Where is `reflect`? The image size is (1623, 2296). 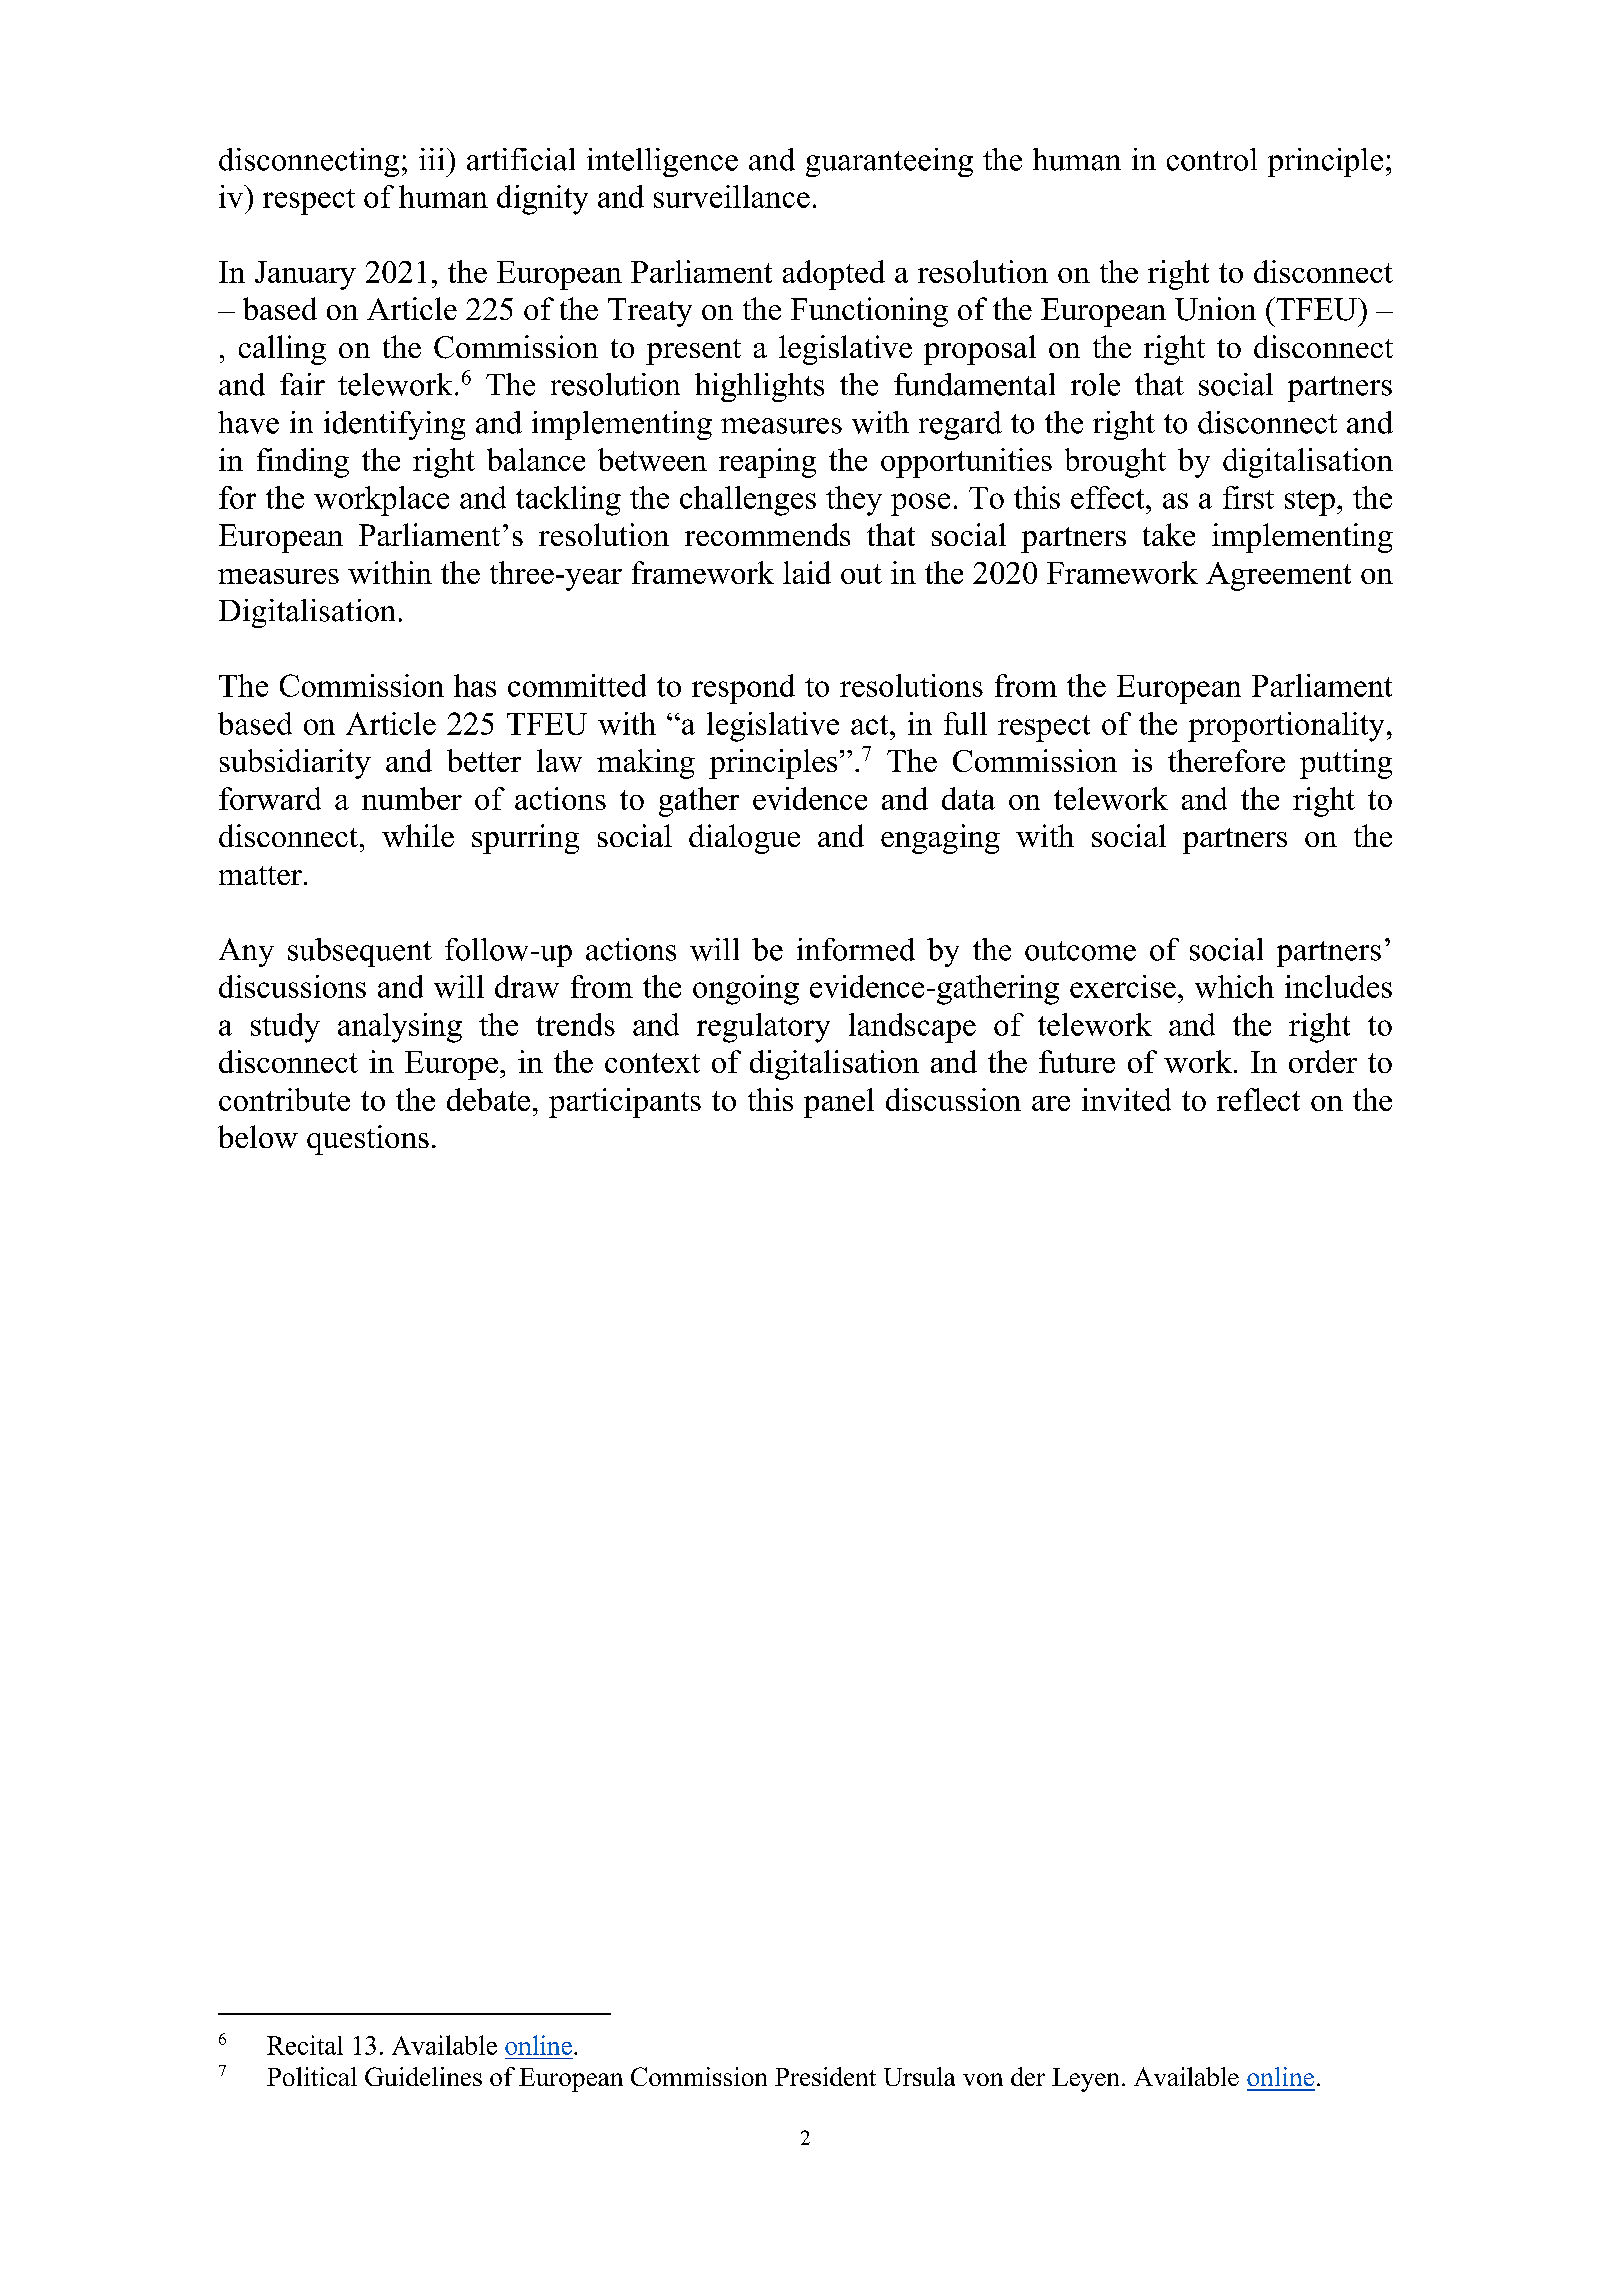 reflect is located at coordinates (1258, 1099).
